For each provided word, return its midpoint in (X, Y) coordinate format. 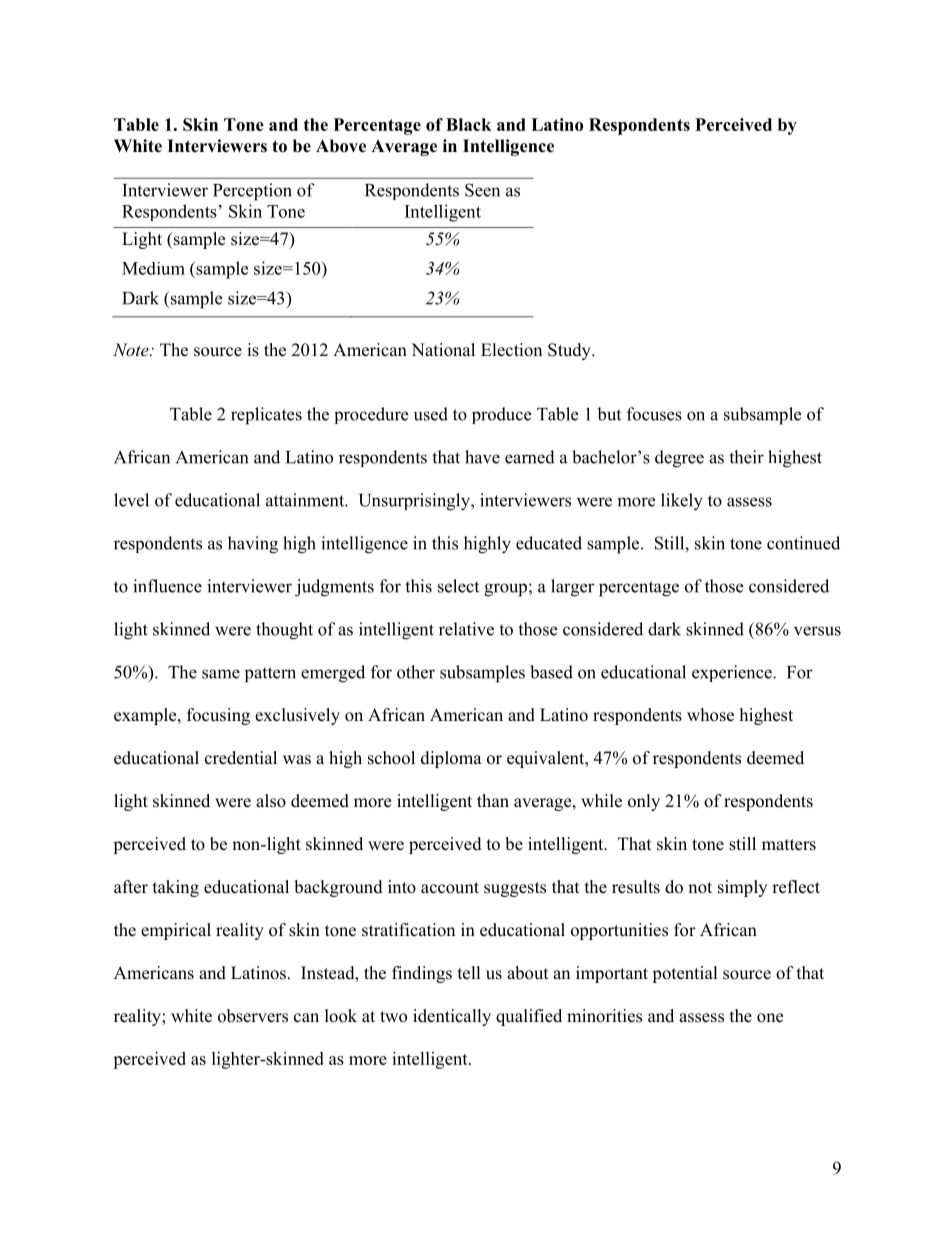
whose (710, 715)
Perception (252, 192)
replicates (266, 416)
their (746, 457)
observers (253, 1016)
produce (501, 415)
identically (452, 1017)
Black (469, 124)
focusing (218, 716)
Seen (482, 190)
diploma (451, 759)
